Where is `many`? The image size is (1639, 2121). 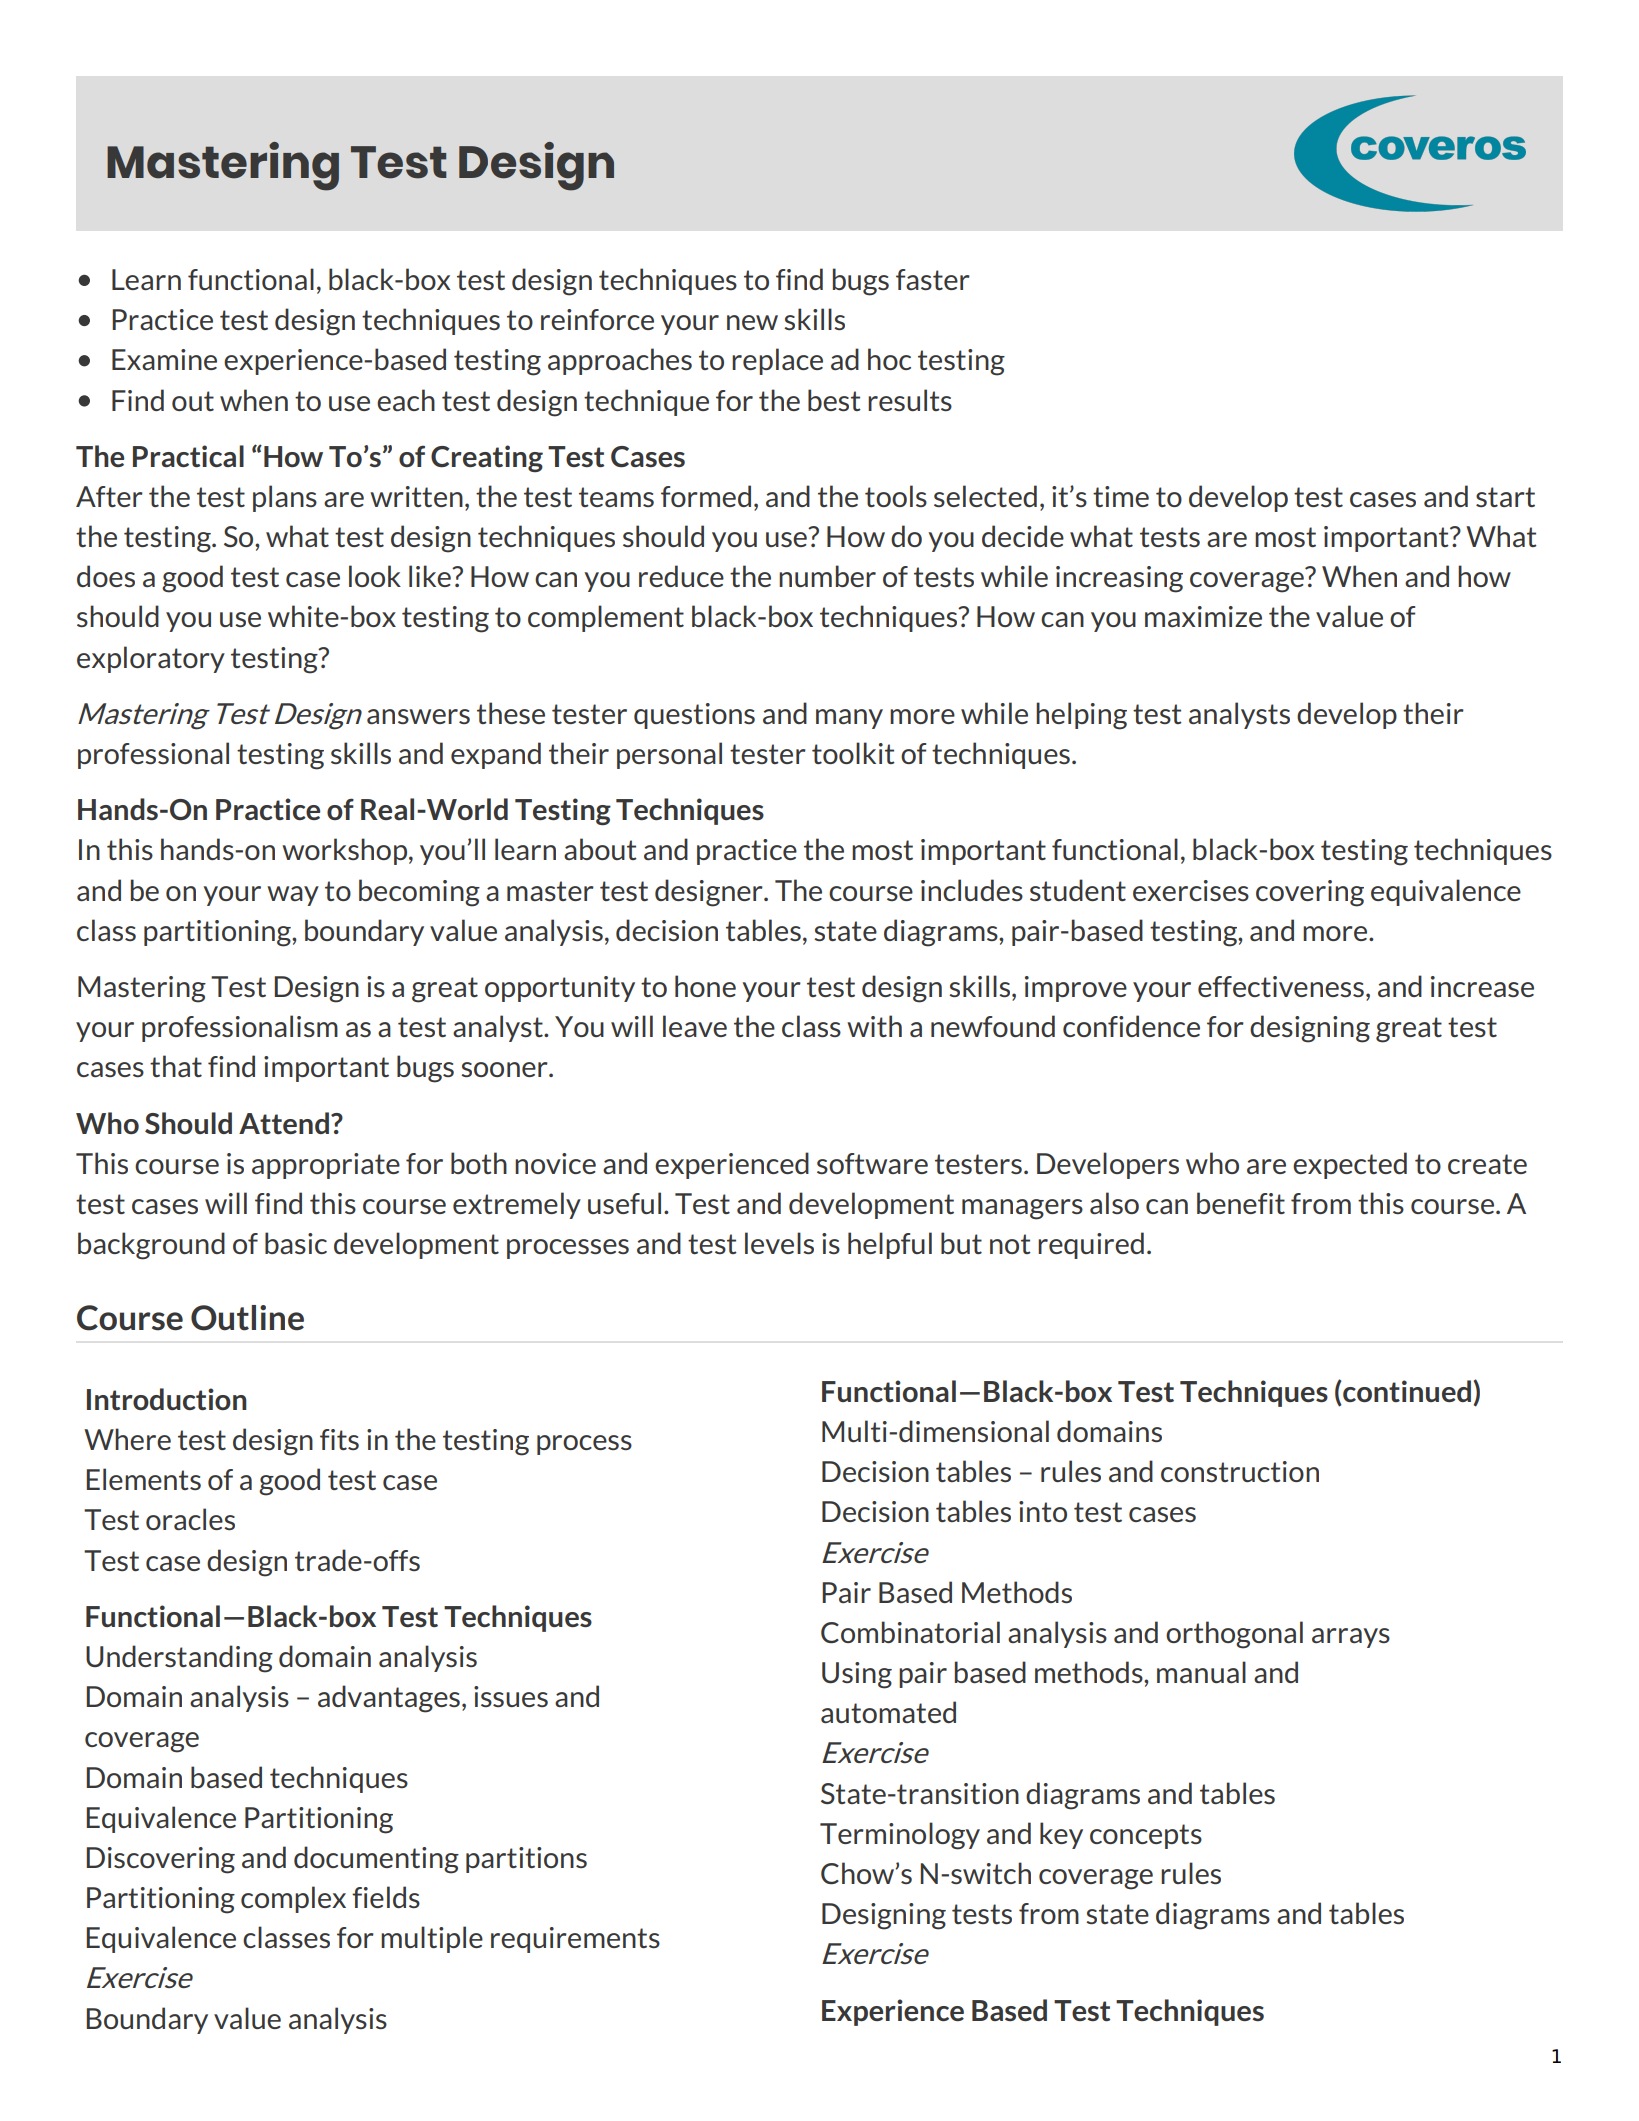
many is located at coordinates (849, 719).
